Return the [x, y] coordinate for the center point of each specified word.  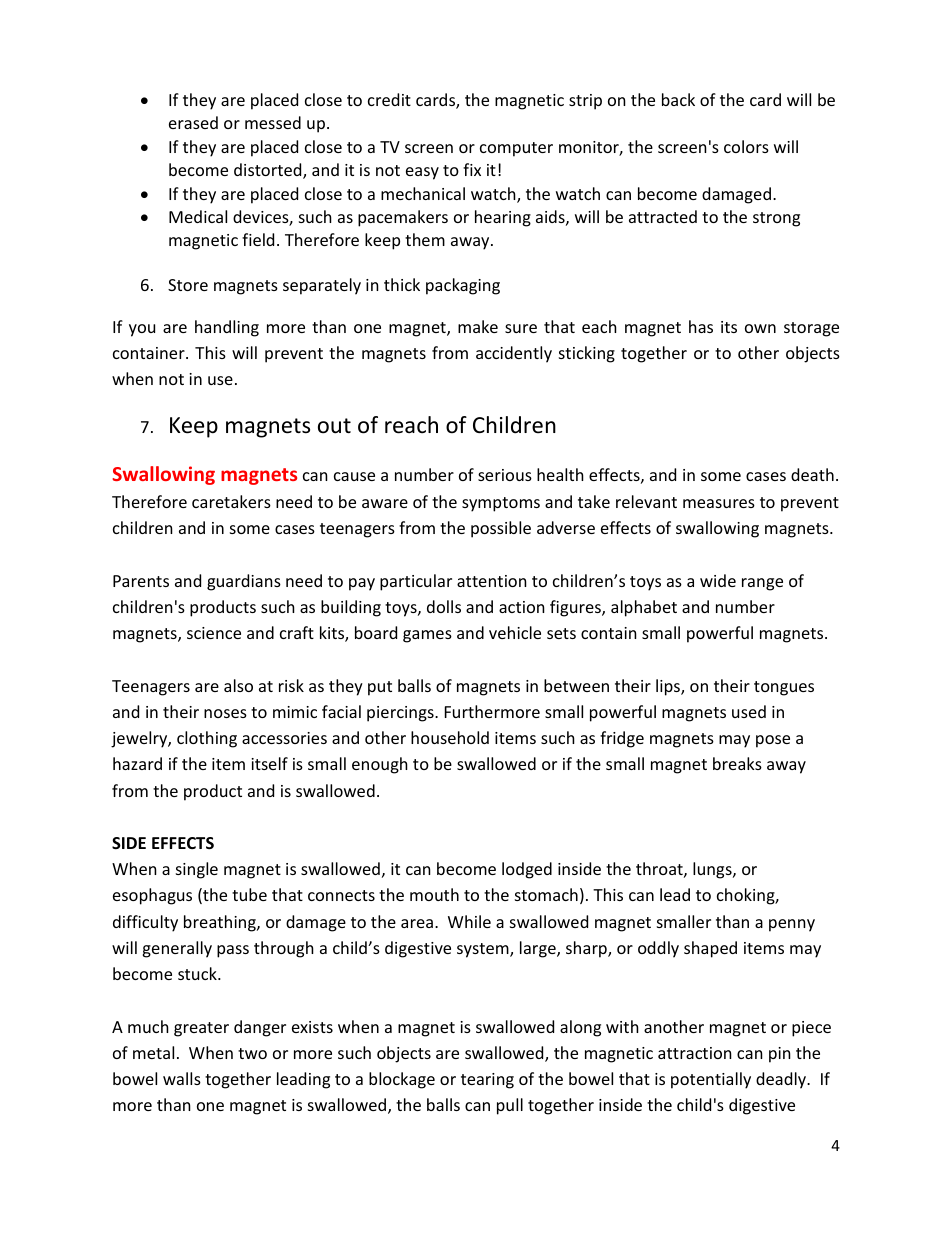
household [450, 737]
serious [505, 475]
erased [193, 122]
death [812, 474]
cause [354, 476]
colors [746, 146]
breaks [737, 763]
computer [516, 149]
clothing [207, 739]
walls [182, 1078]
